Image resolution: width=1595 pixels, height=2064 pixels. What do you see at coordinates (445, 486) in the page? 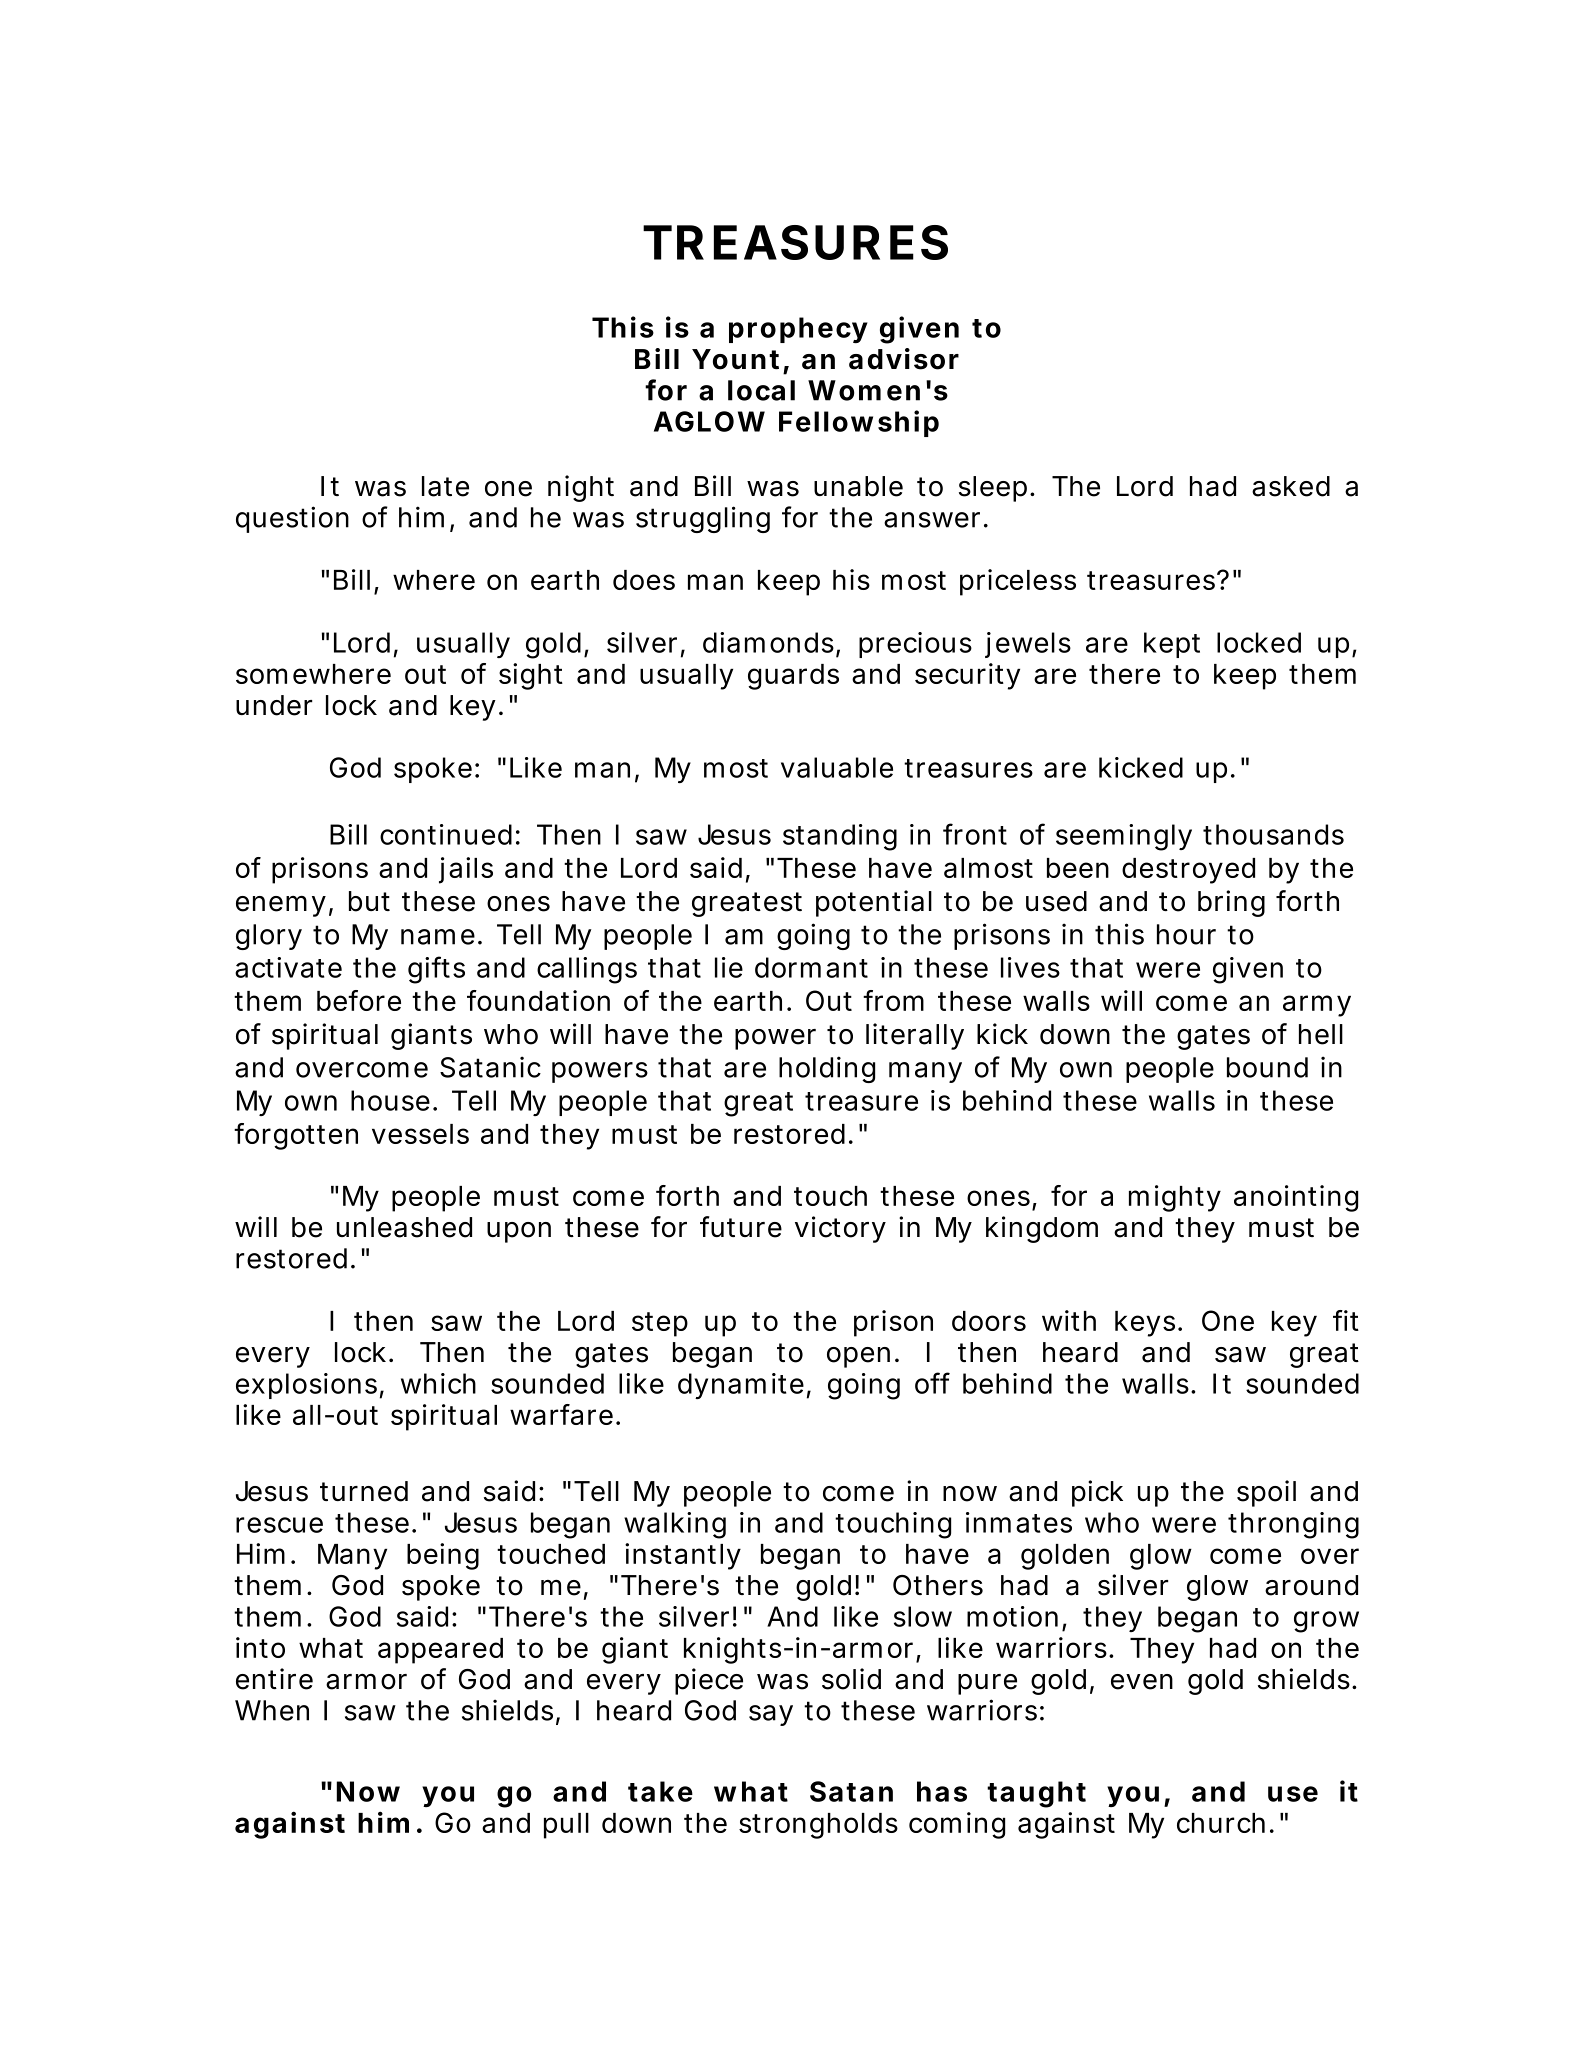
I see `late` at bounding box center [445, 486].
